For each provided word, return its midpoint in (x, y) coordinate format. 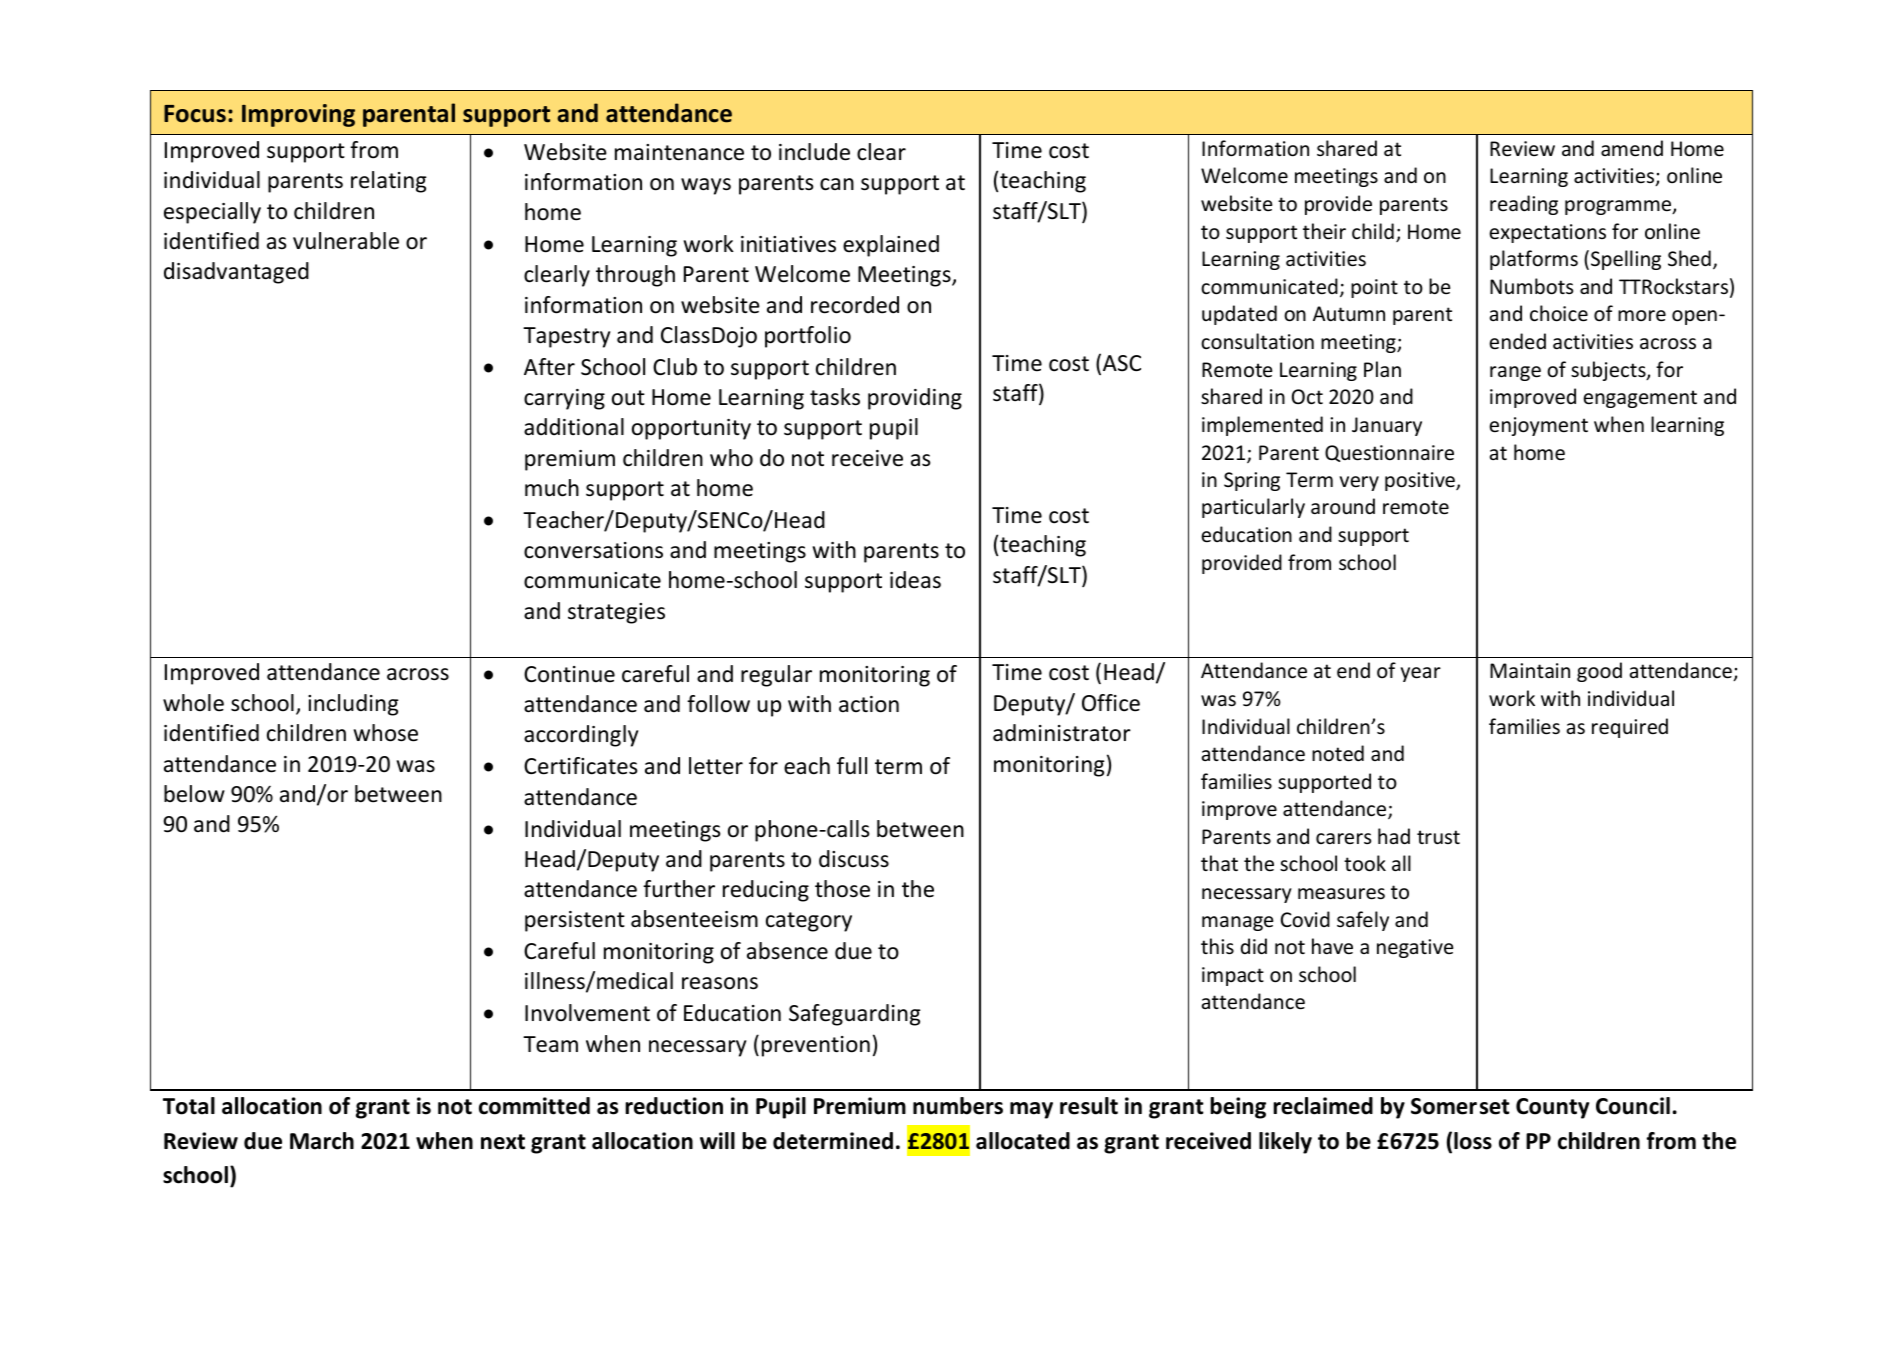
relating (389, 182)
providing (915, 399)
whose (386, 733)
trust (1438, 837)
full (852, 766)
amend (1632, 148)
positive (1421, 481)
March (322, 1141)
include (814, 152)
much (552, 488)
